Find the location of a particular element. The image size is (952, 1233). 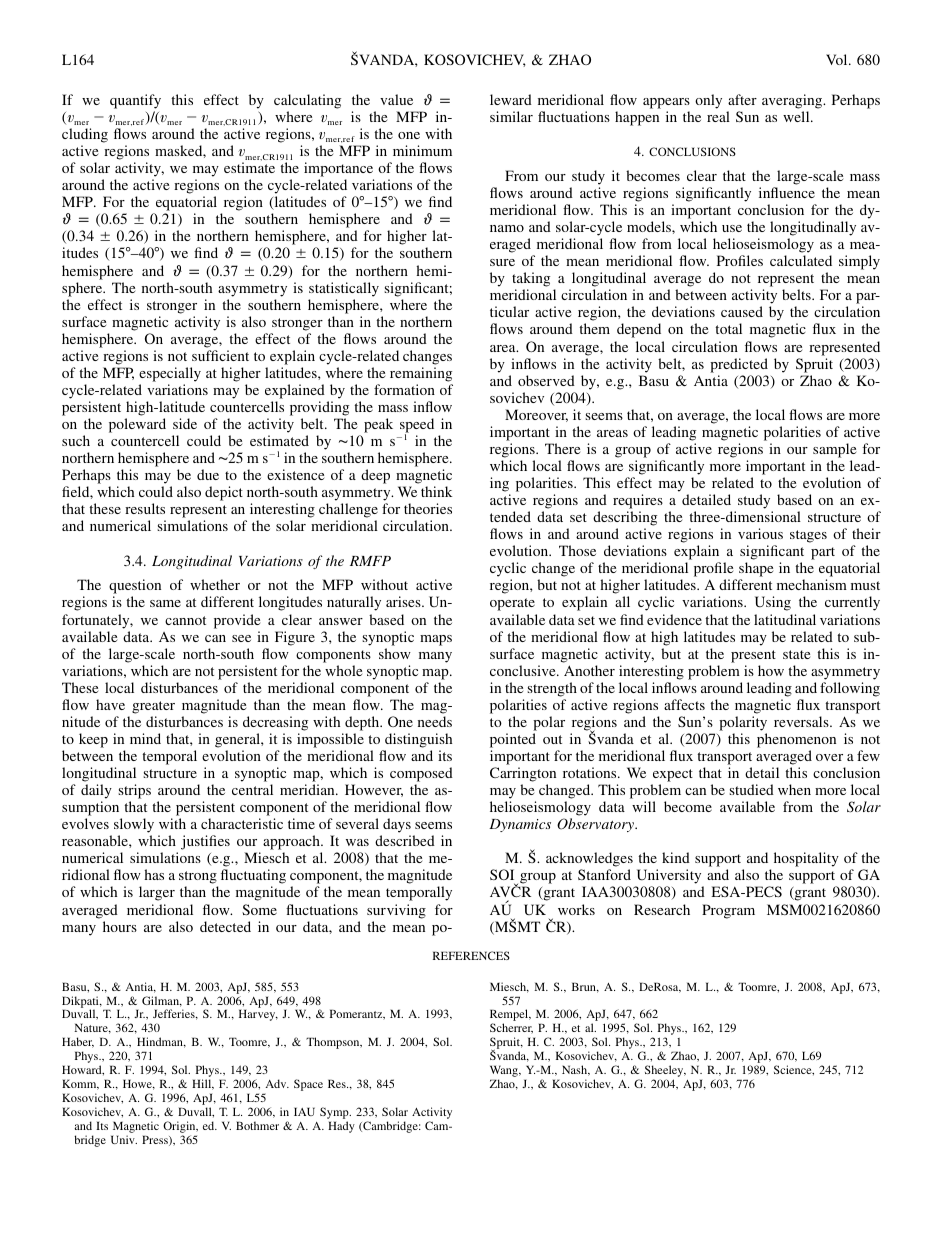

Wang is located at coordinates (505, 1072).
